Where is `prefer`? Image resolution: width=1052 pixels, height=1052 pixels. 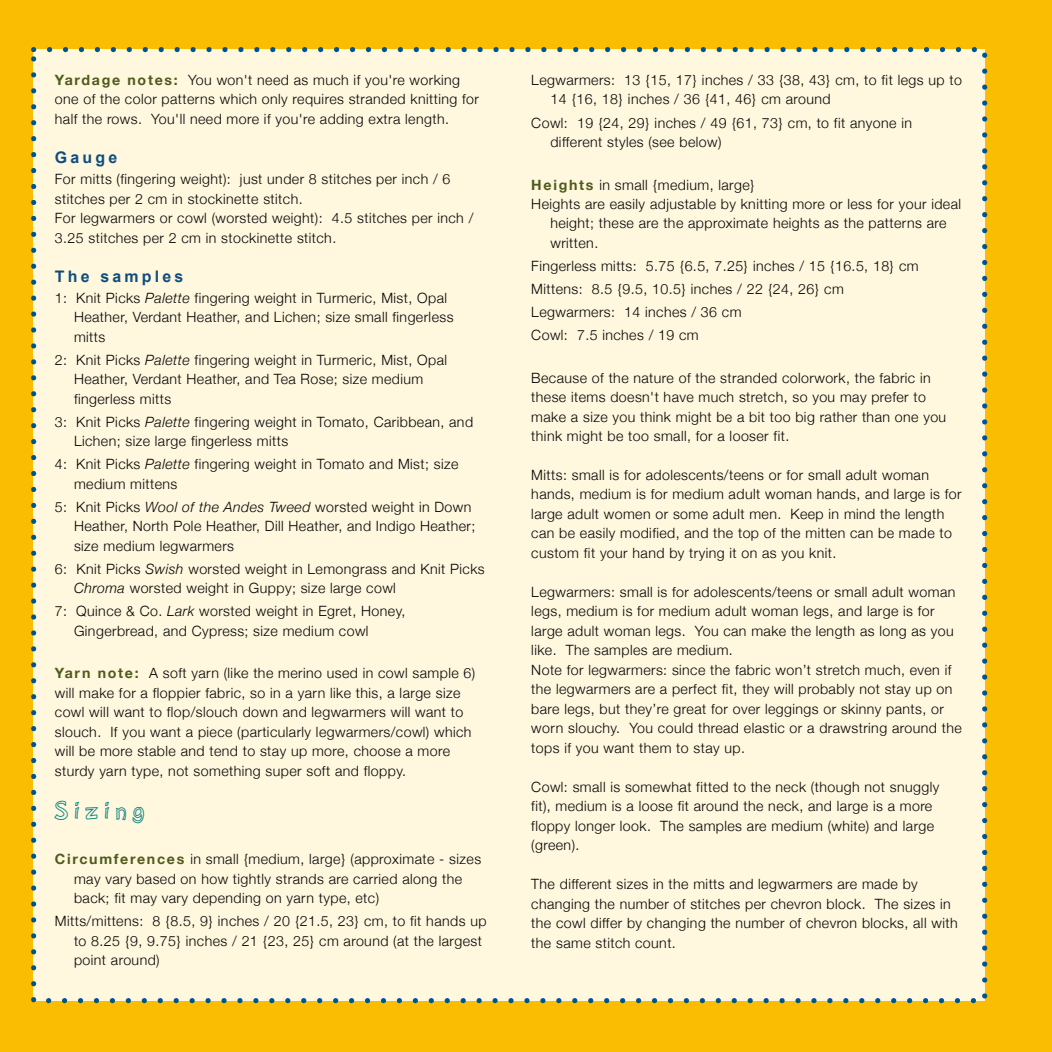 prefer is located at coordinates (890, 398).
